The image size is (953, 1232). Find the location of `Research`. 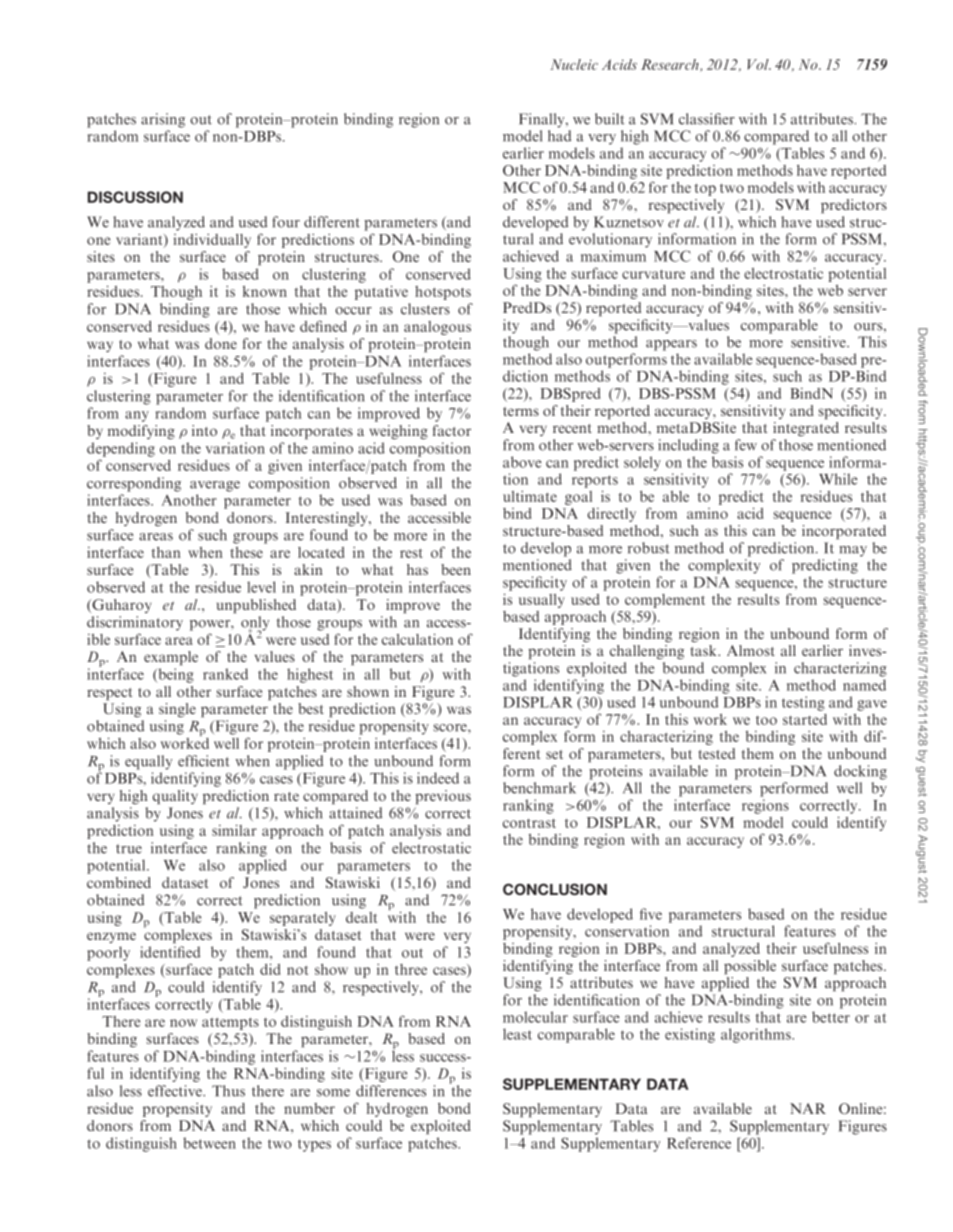

Research is located at coordinates (671, 65).
